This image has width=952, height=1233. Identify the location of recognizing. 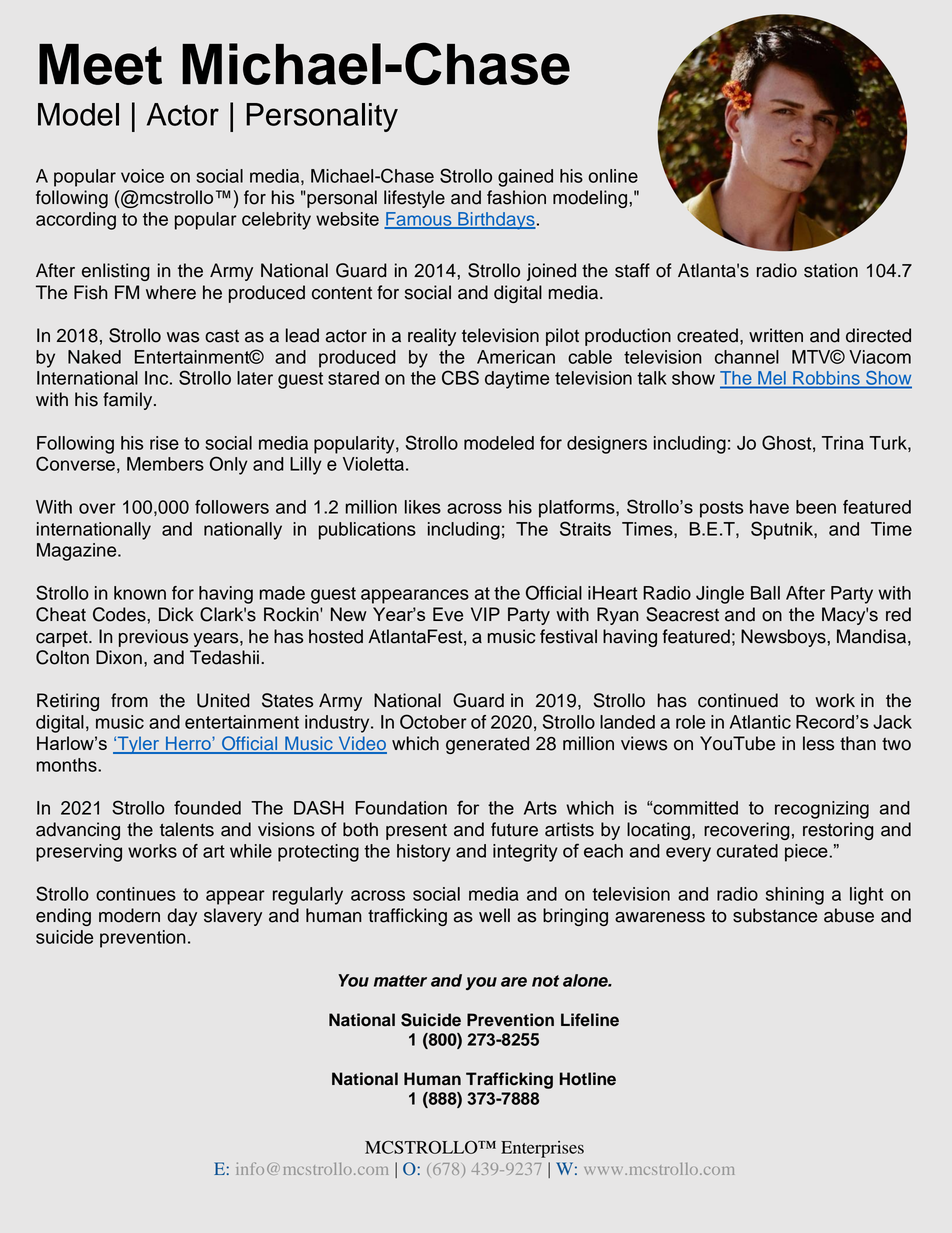
(822, 810).
